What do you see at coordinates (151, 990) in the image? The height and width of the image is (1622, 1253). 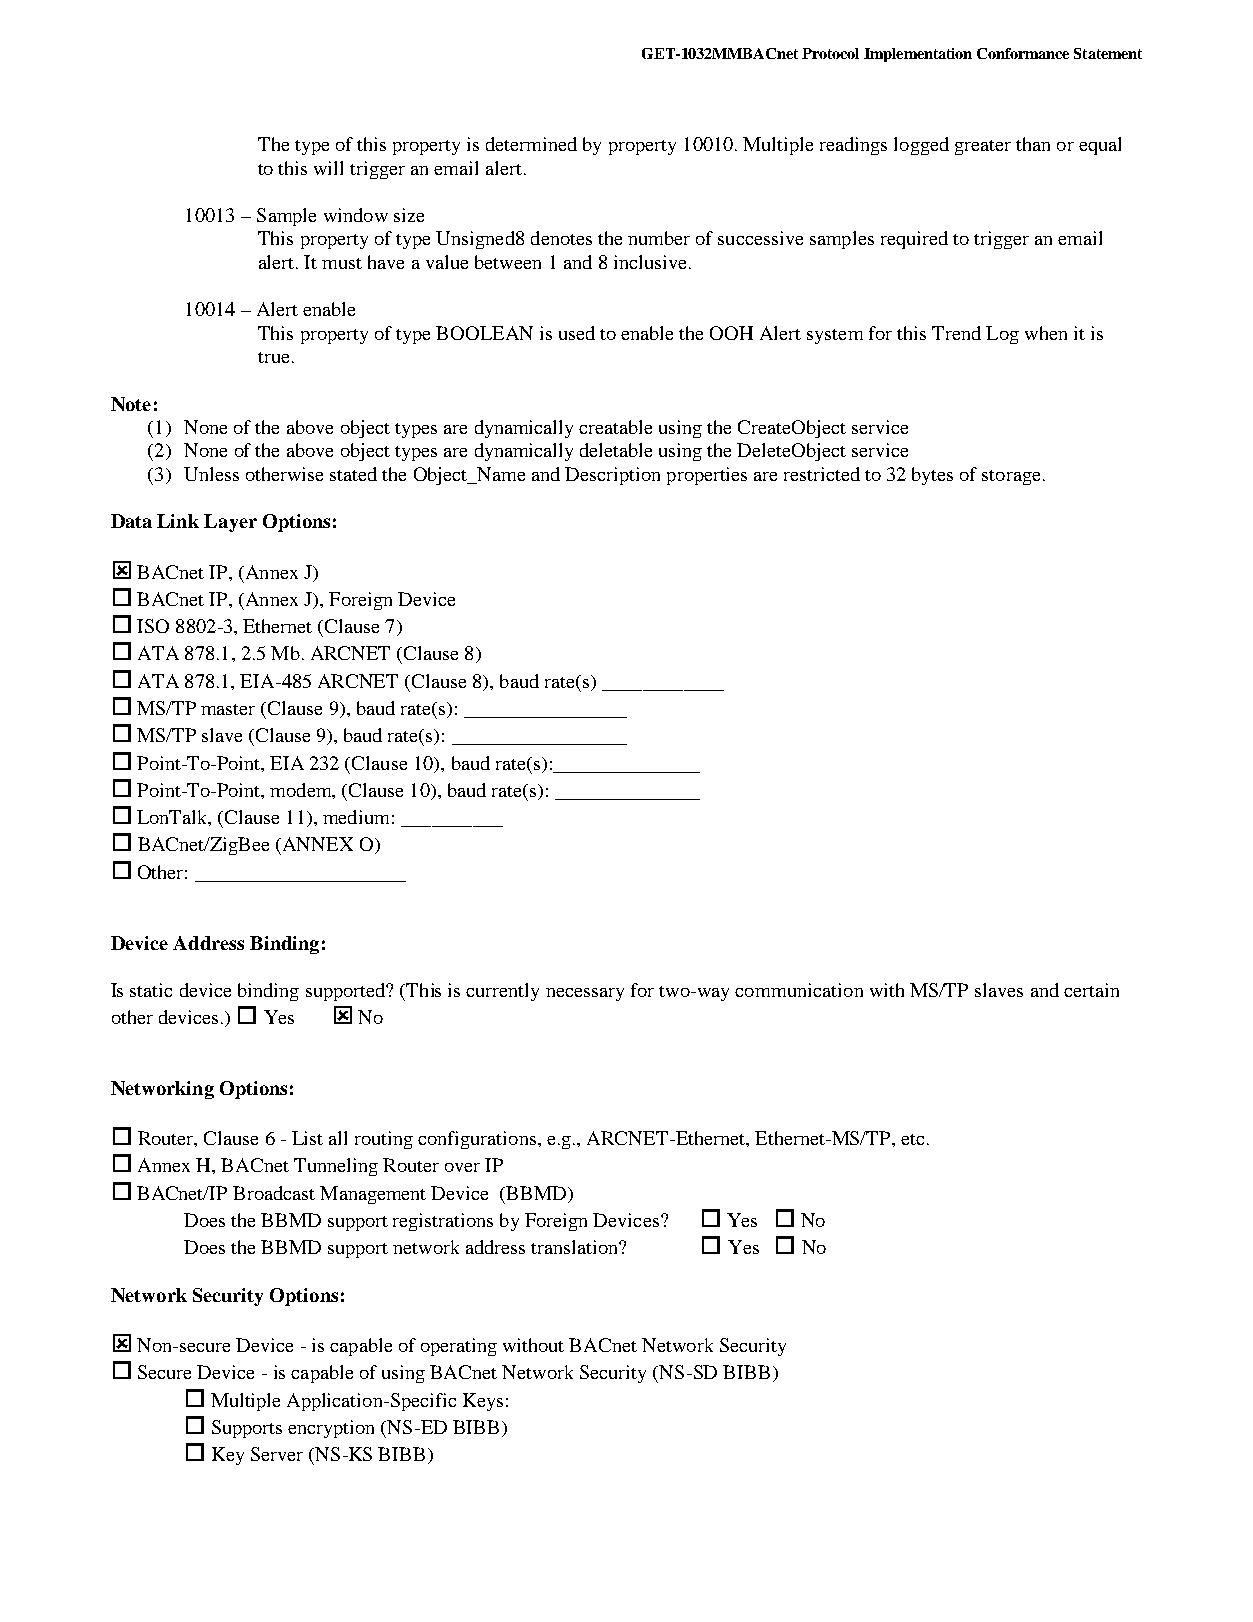 I see `static` at bounding box center [151, 990].
